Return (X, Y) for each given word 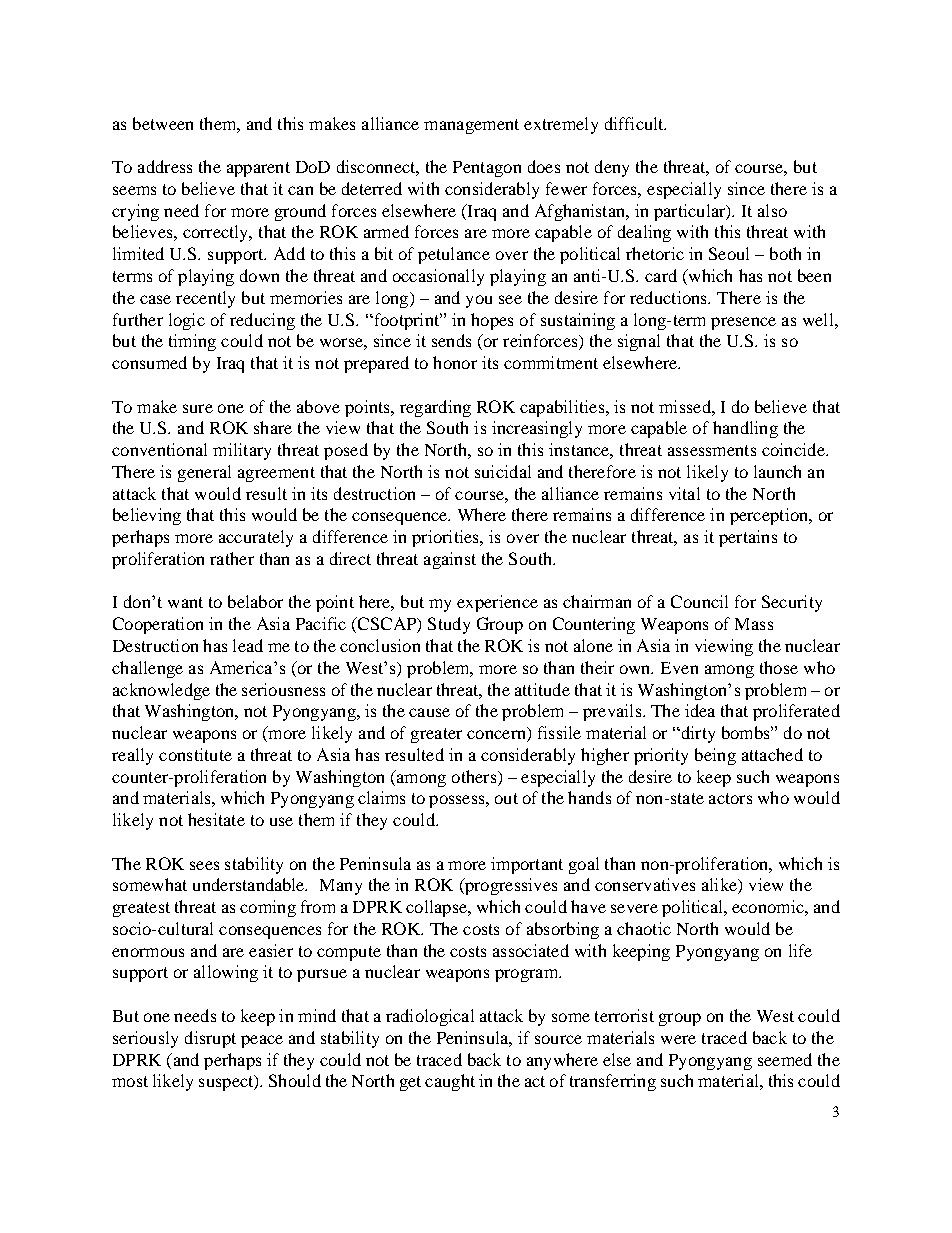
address (165, 166)
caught (450, 1082)
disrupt (210, 1039)
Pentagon (487, 169)
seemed (785, 1059)
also (772, 210)
